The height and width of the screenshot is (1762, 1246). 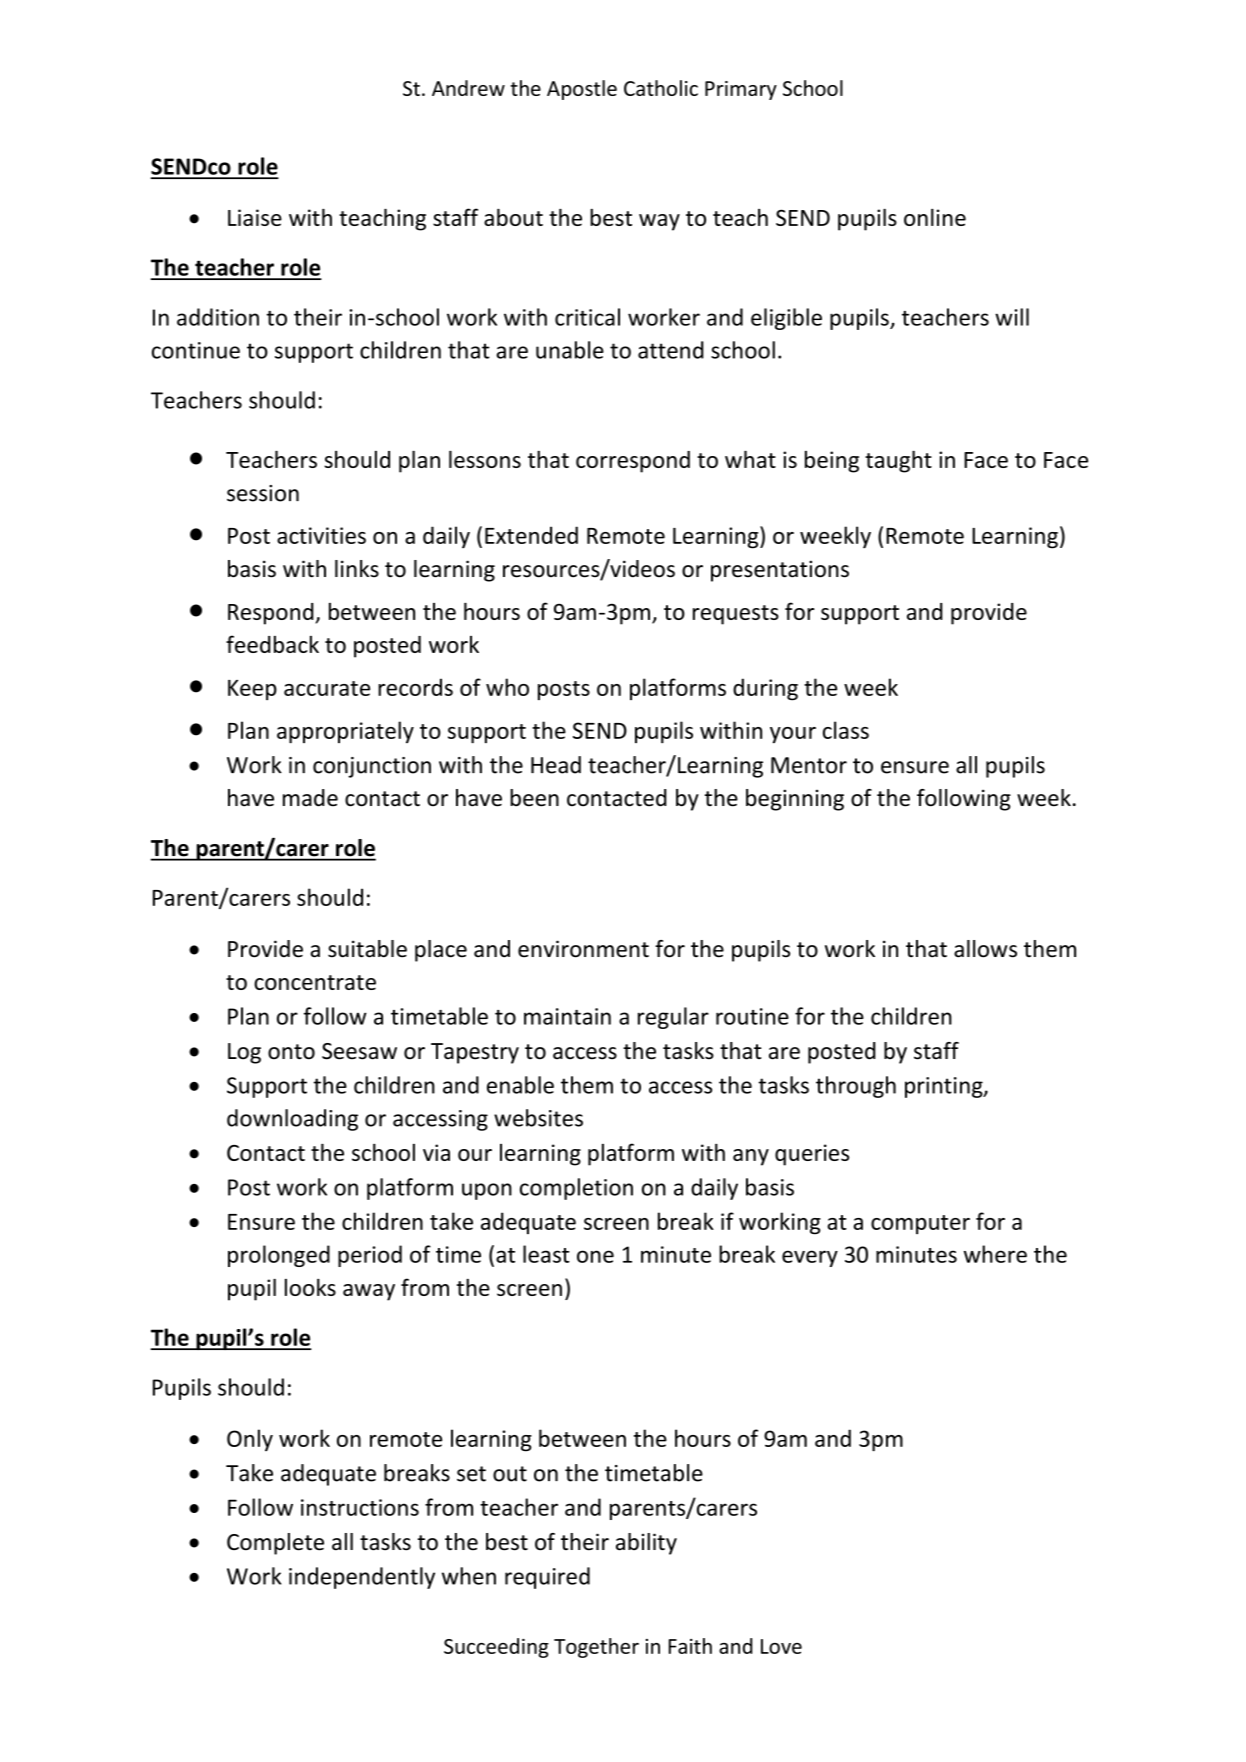 What do you see at coordinates (781, 1646) in the screenshot?
I see `Love` at bounding box center [781, 1646].
